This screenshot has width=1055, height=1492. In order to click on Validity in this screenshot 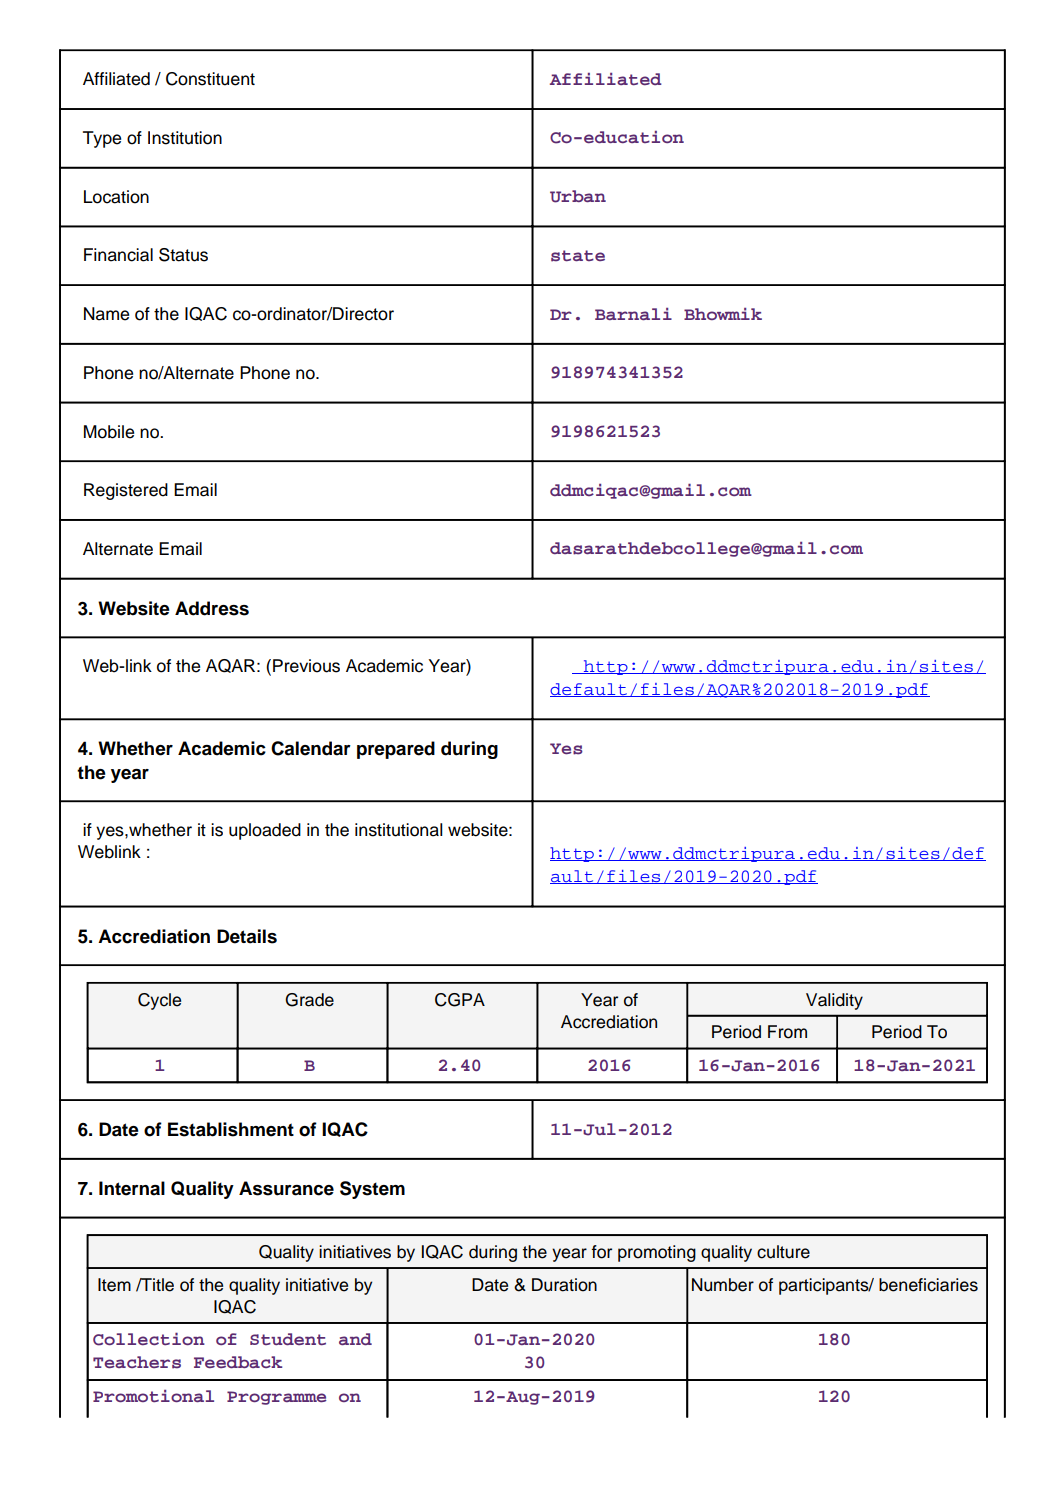, I will do `click(834, 1001)`.
